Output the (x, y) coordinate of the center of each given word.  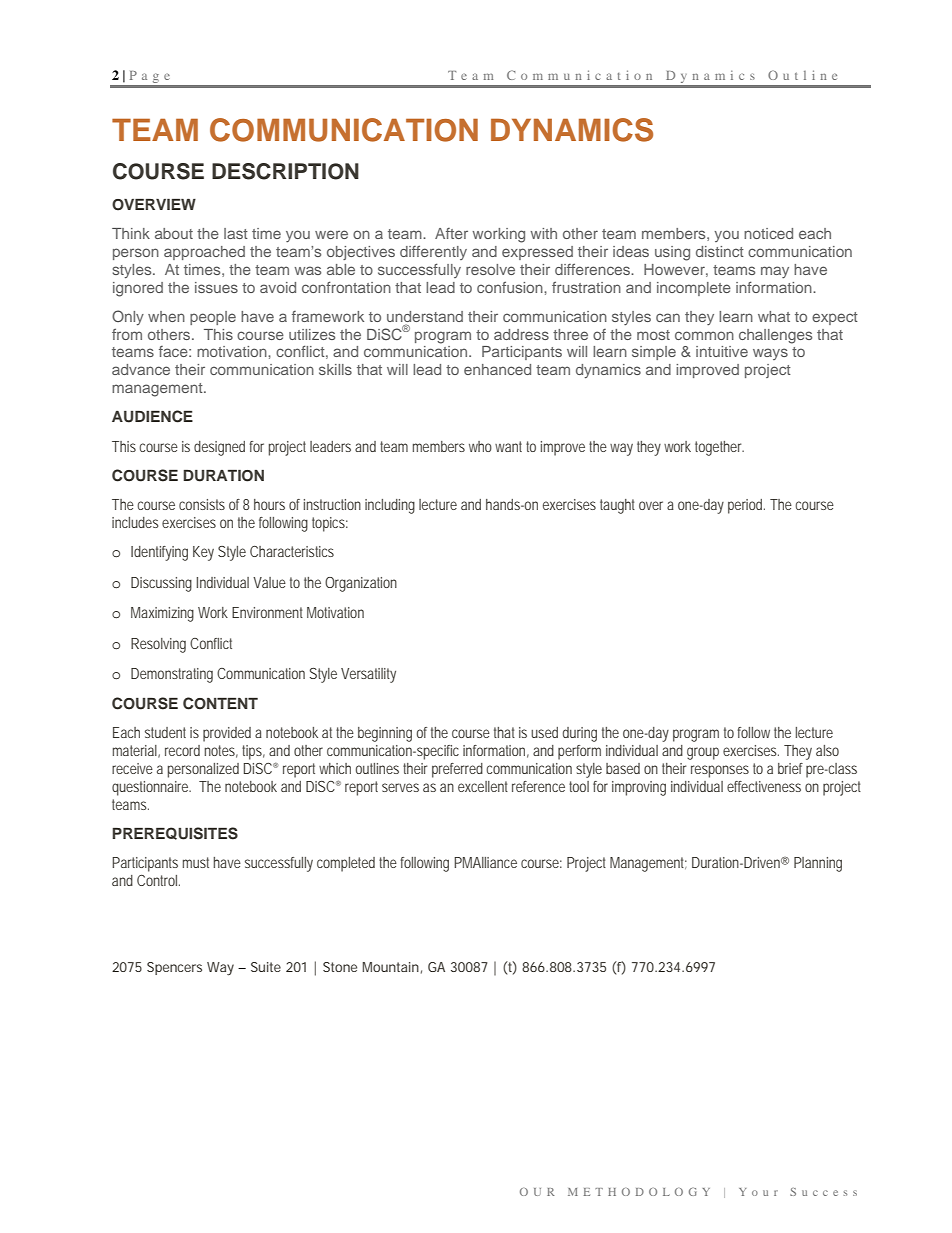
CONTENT (220, 703)
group (703, 753)
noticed (768, 233)
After (451, 233)
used (544, 732)
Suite (266, 967)
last (236, 233)
